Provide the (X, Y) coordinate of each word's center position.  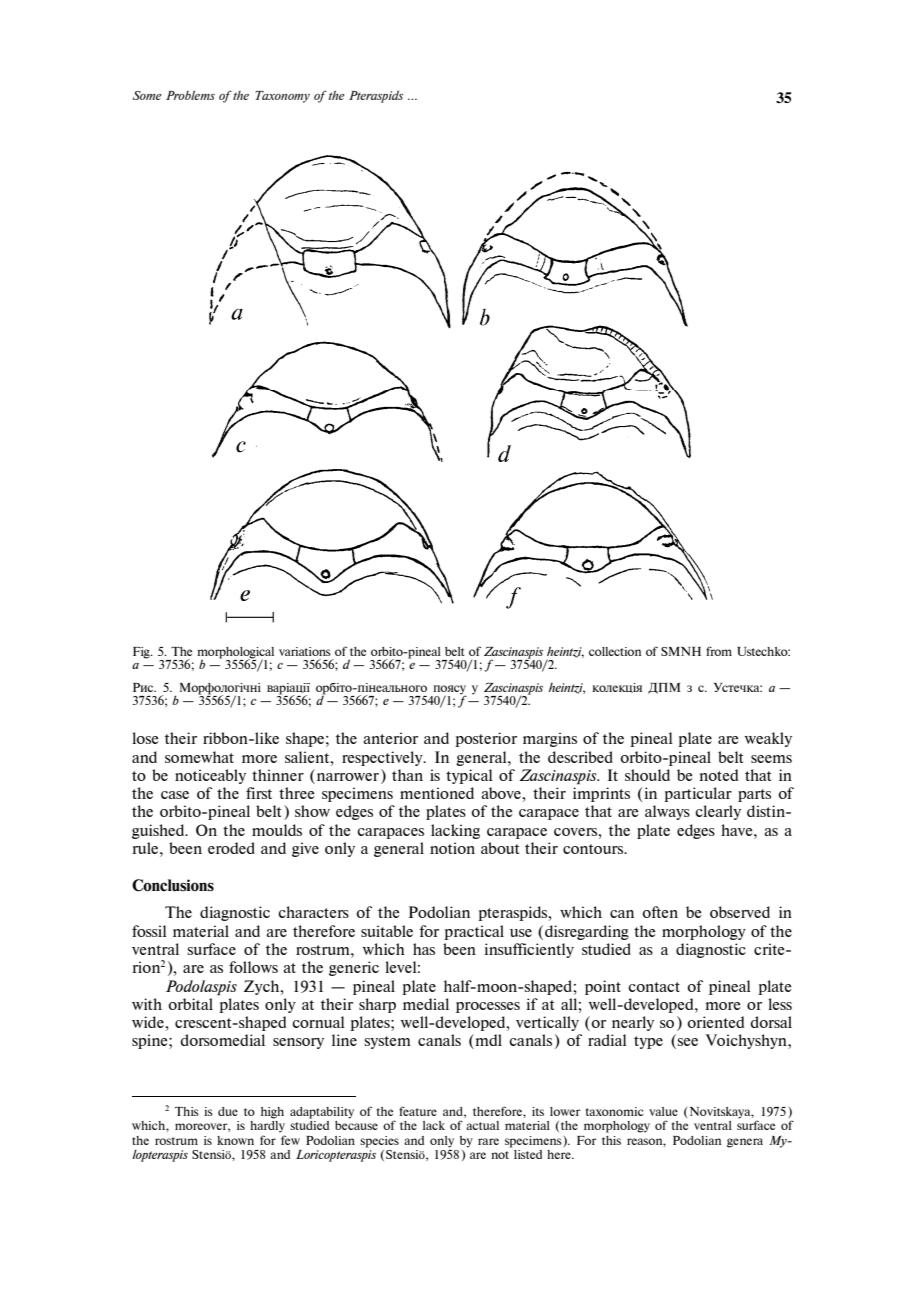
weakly (768, 739)
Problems (190, 95)
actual (482, 1125)
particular (698, 794)
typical (469, 776)
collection (615, 651)
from (719, 651)
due (228, 1111)
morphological (235, 654)
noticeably (210, 776)
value (663, 1111)
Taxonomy (282, 97)
